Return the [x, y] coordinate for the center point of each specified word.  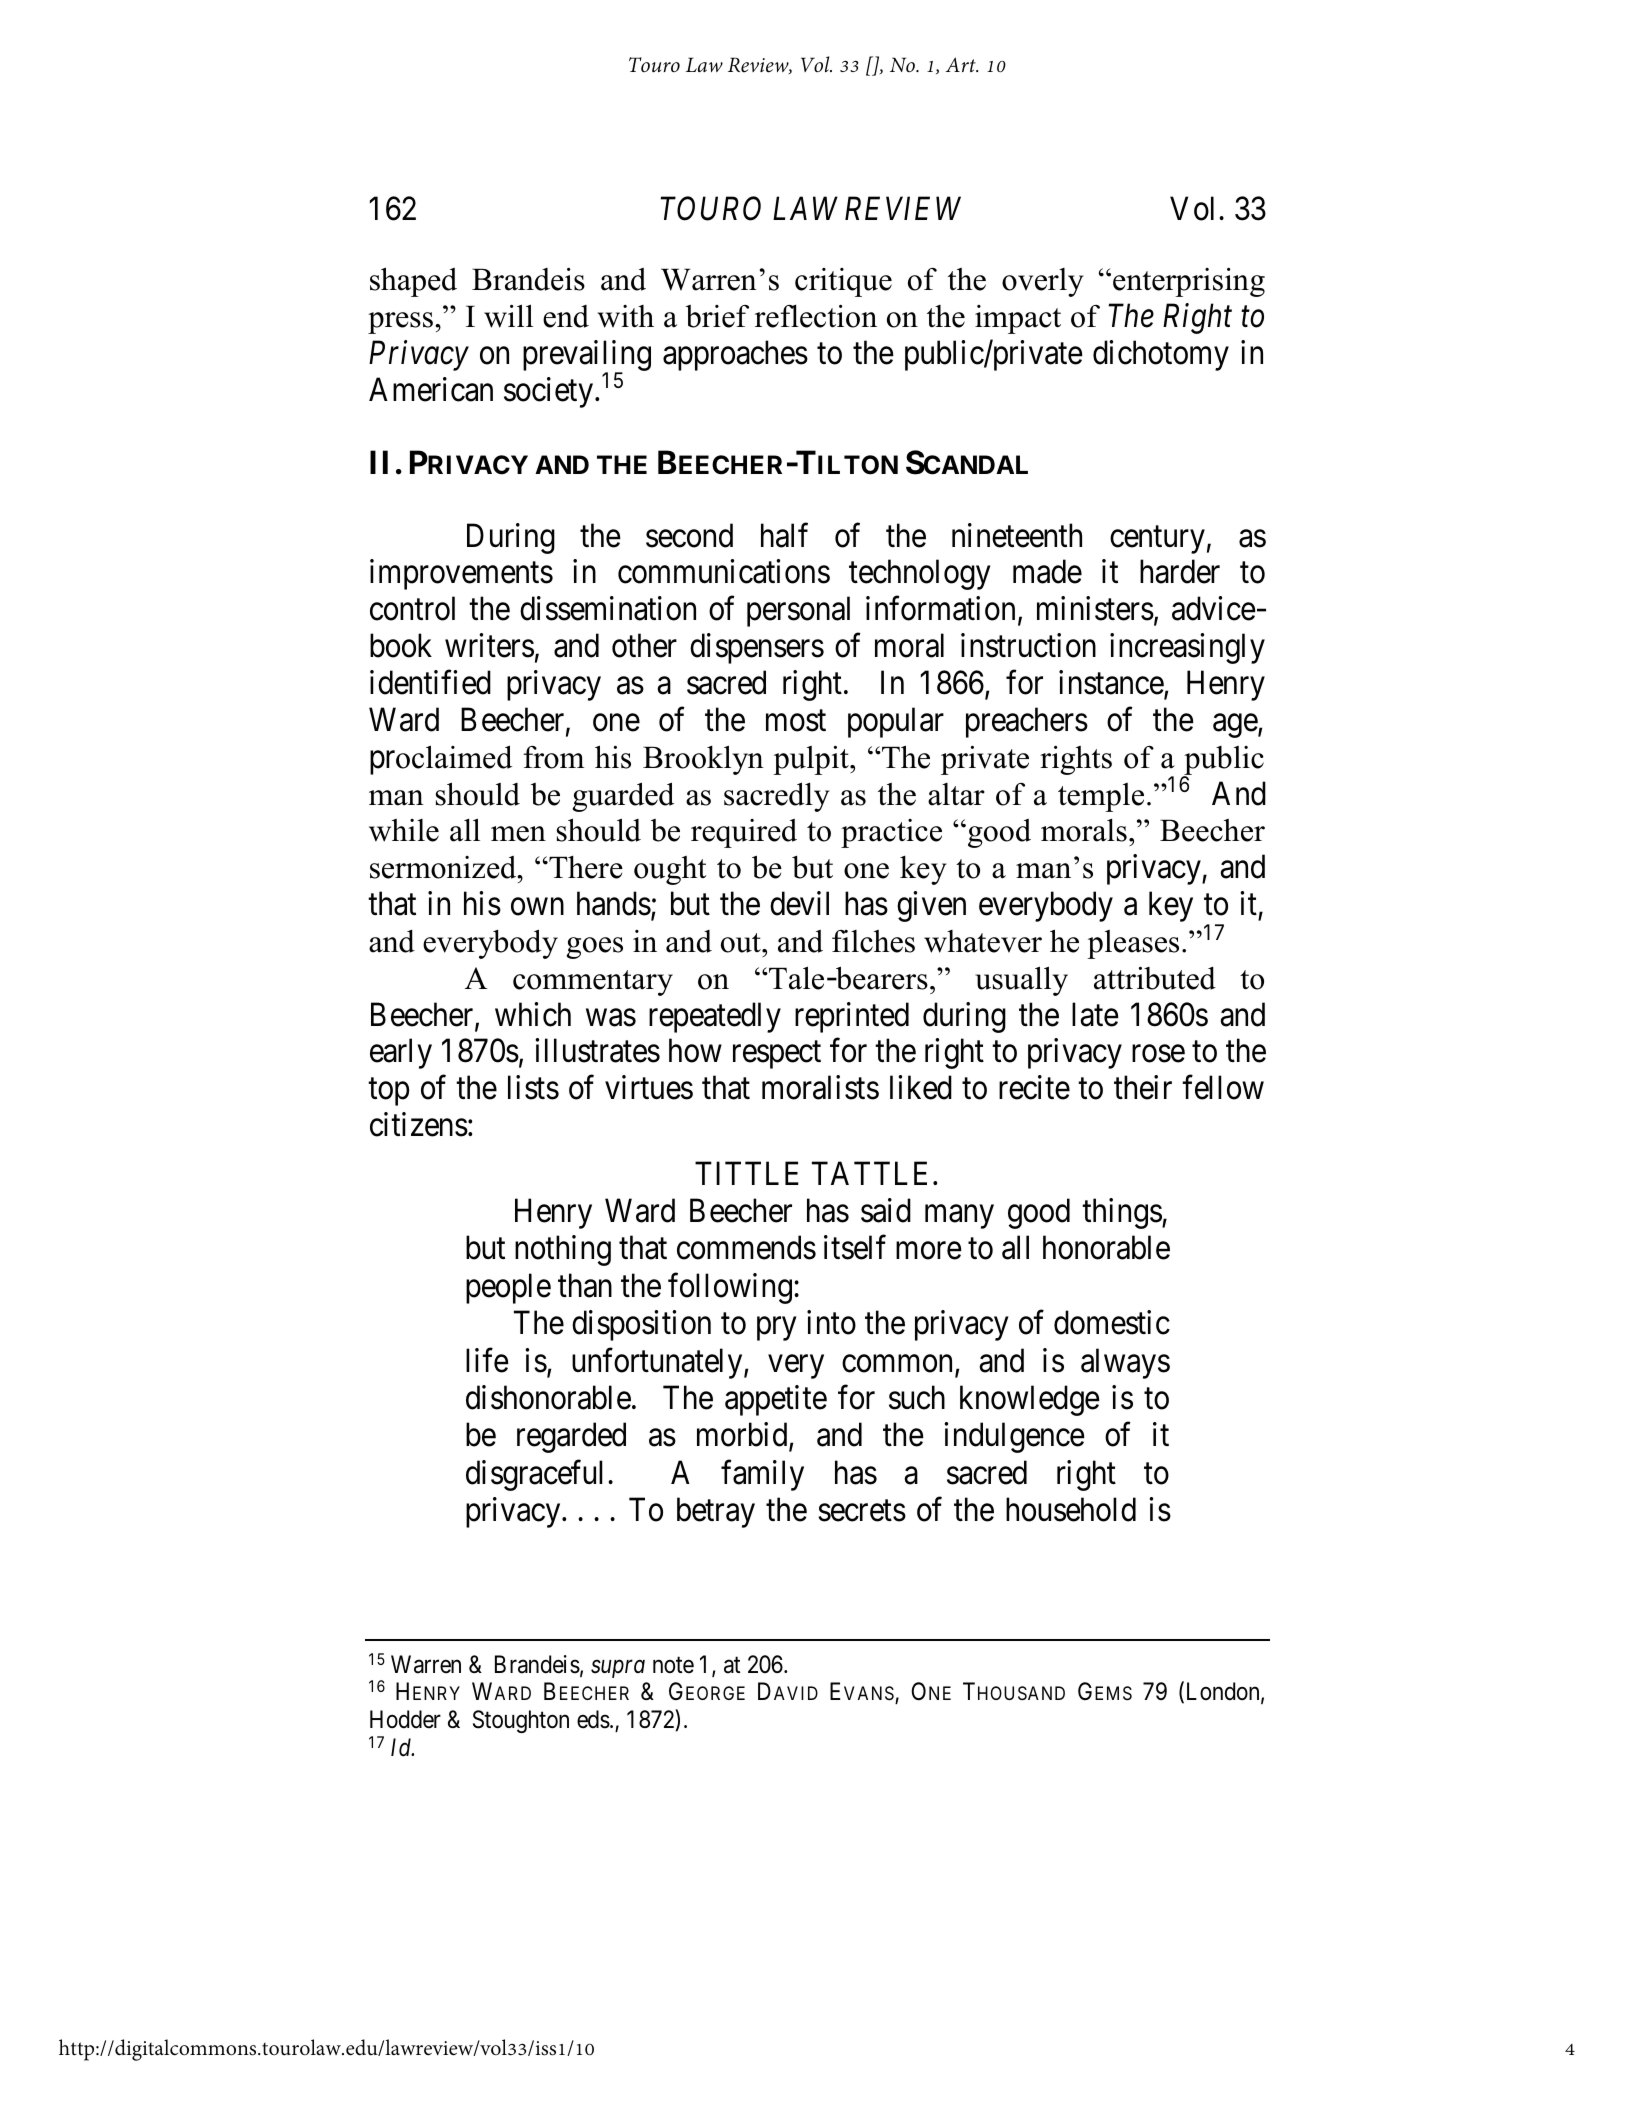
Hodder [405, 1719]
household [1071, 1509]
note [673, 1665]
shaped [413, 282]
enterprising [1189, 282]
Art [962, 64]
